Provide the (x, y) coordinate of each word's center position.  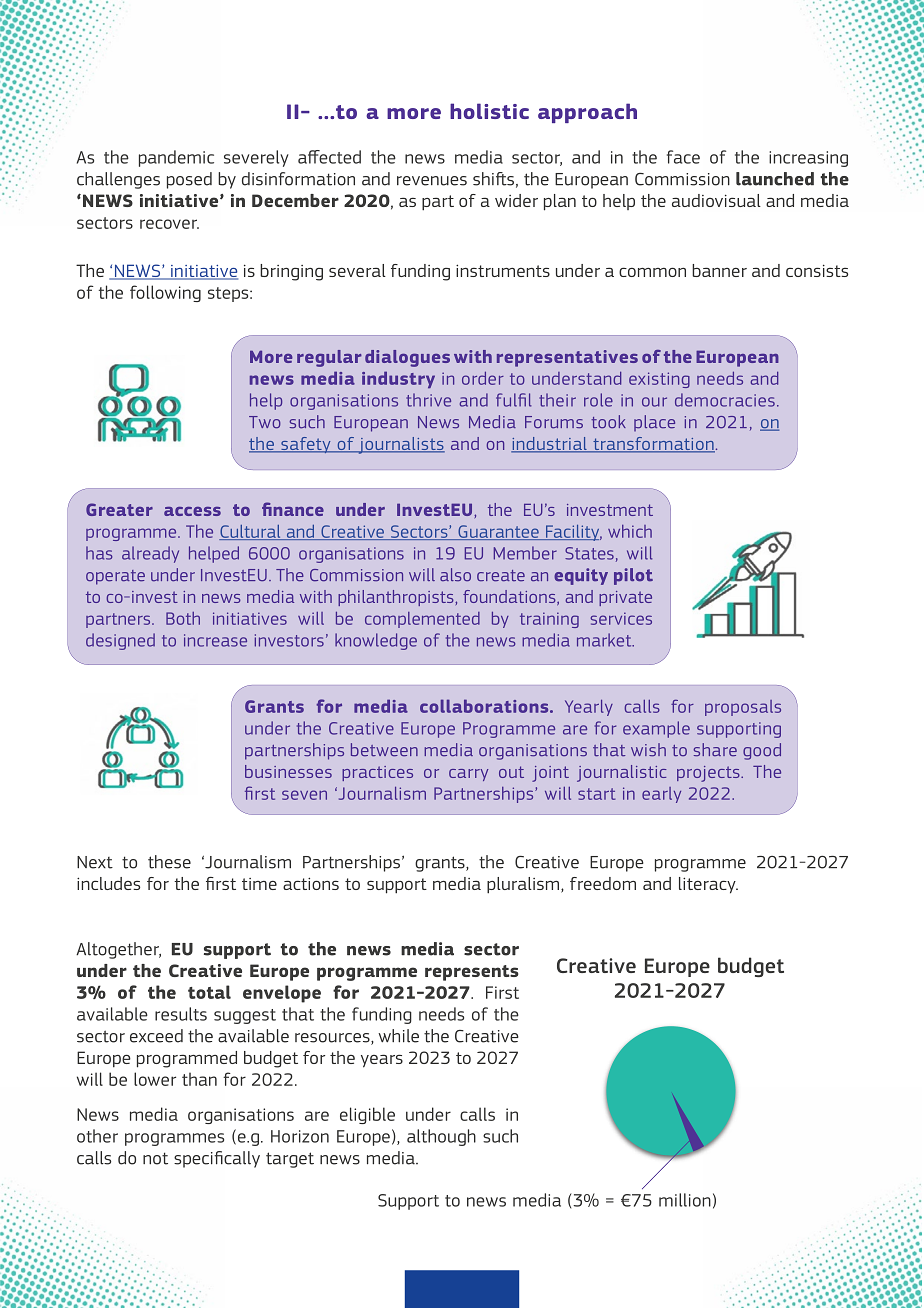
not (155, 1158)
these (169, 862)
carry (468, 775)
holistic (489, 111)
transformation (653, 445)
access (192, 511)
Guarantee (498, 532)
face (683, 157)
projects (709, 774)
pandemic (176, 158)
